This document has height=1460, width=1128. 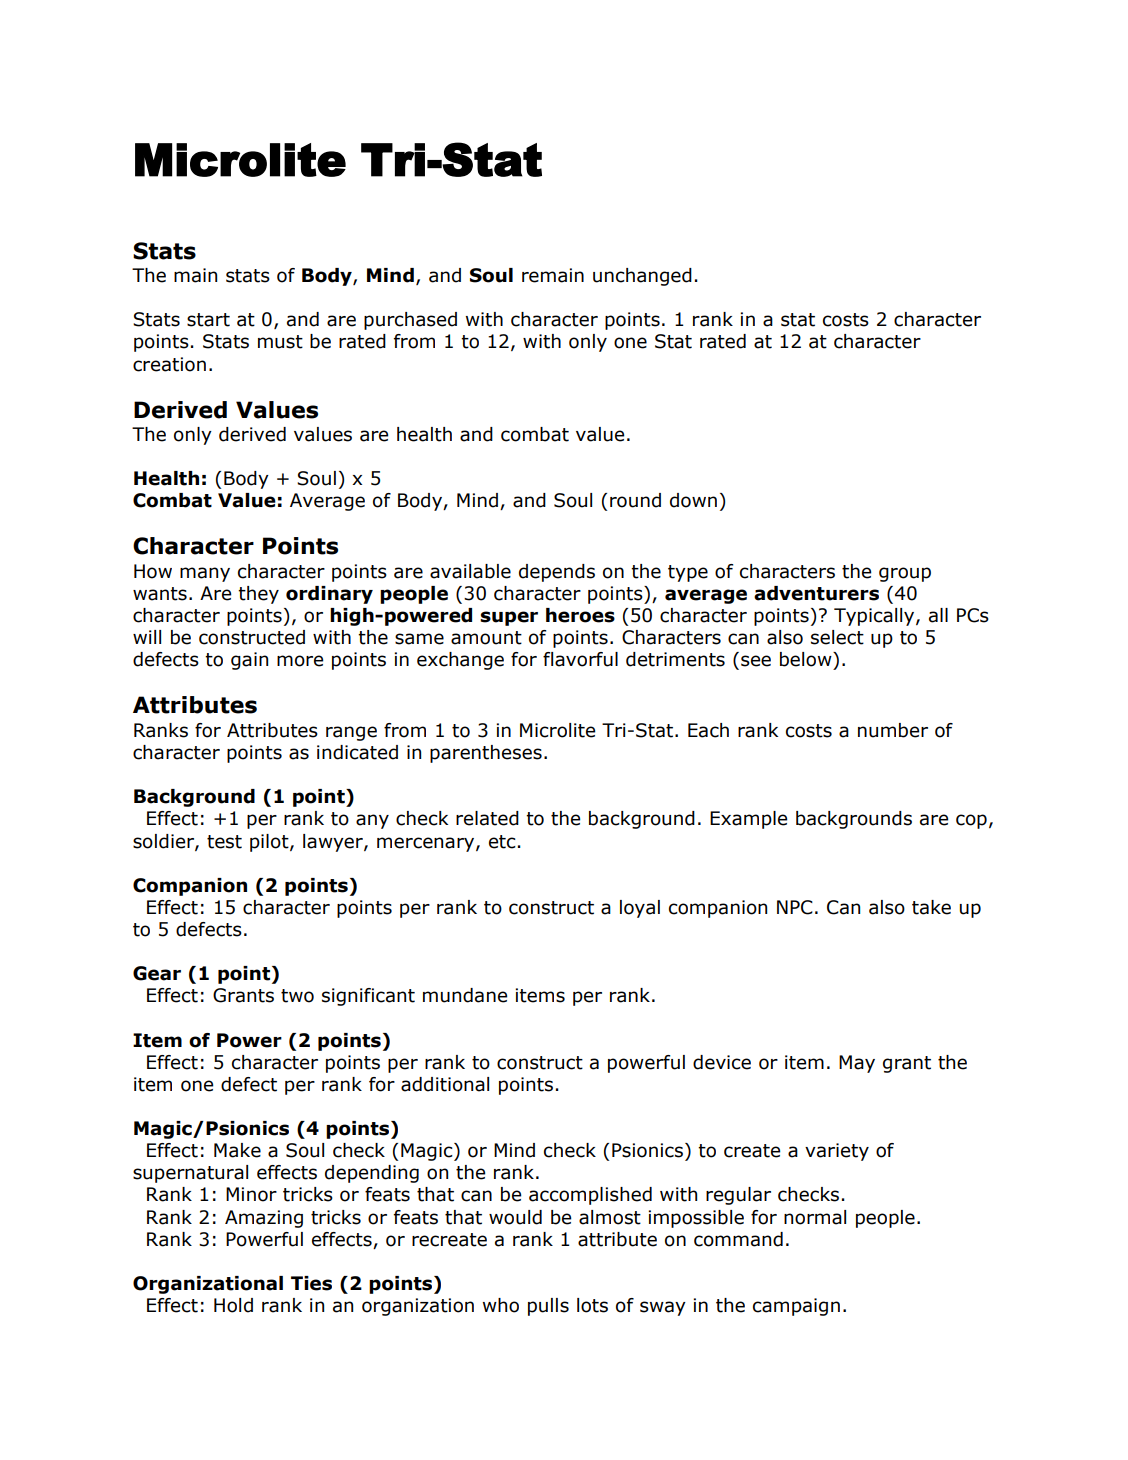 What do you see at coordinates (640, 909) in the document?
I see `loyal` at bounding box center [640, 909].
